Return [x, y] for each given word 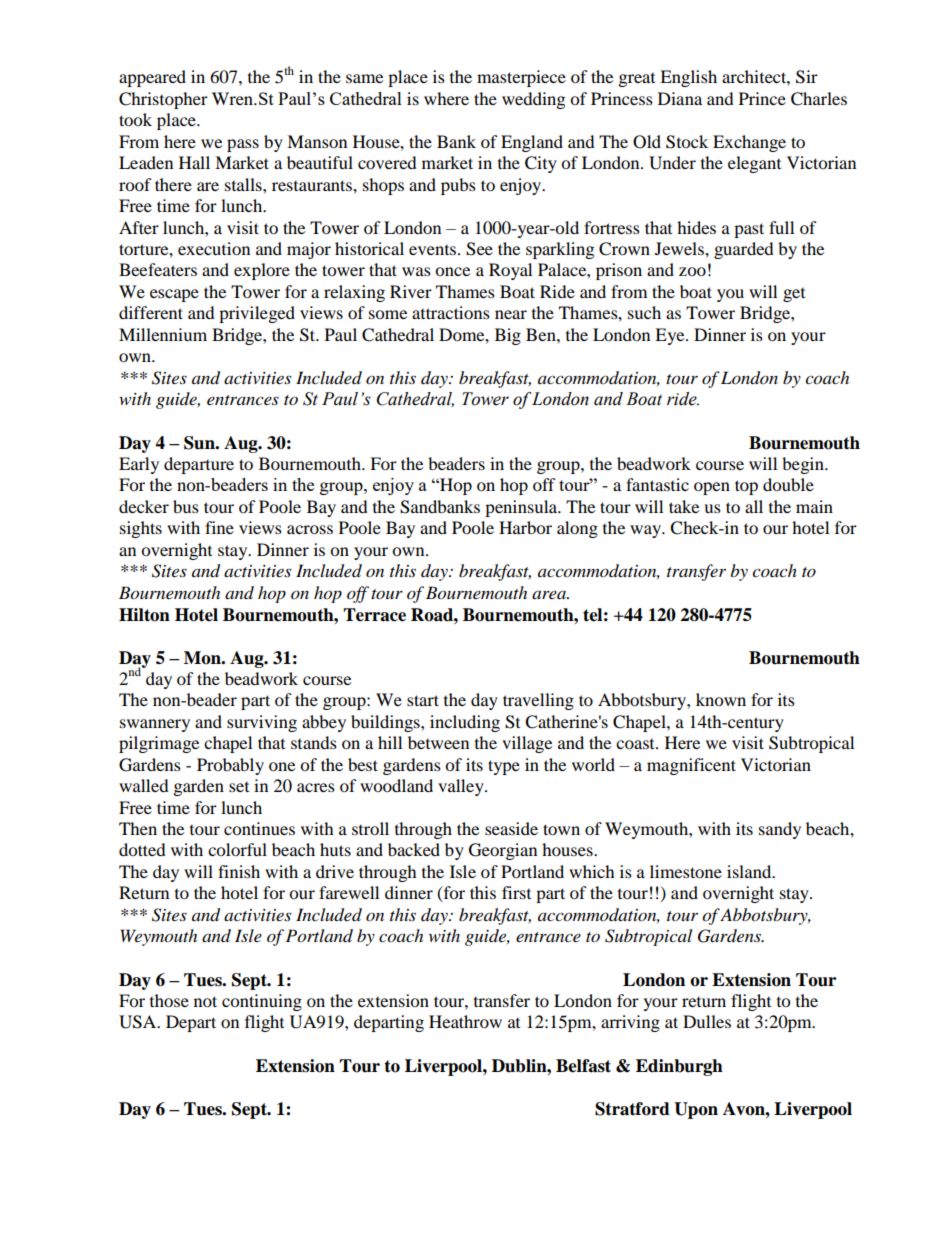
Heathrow [465, 1021]
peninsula [522, 508]
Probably [230, 766]
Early [139, 465]
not [205, 1001]
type [504, 767]
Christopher [163, 100]
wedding [533, 100]
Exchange [749, 143]
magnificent [691, 766]
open [712, 488]
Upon [696, 1110]
